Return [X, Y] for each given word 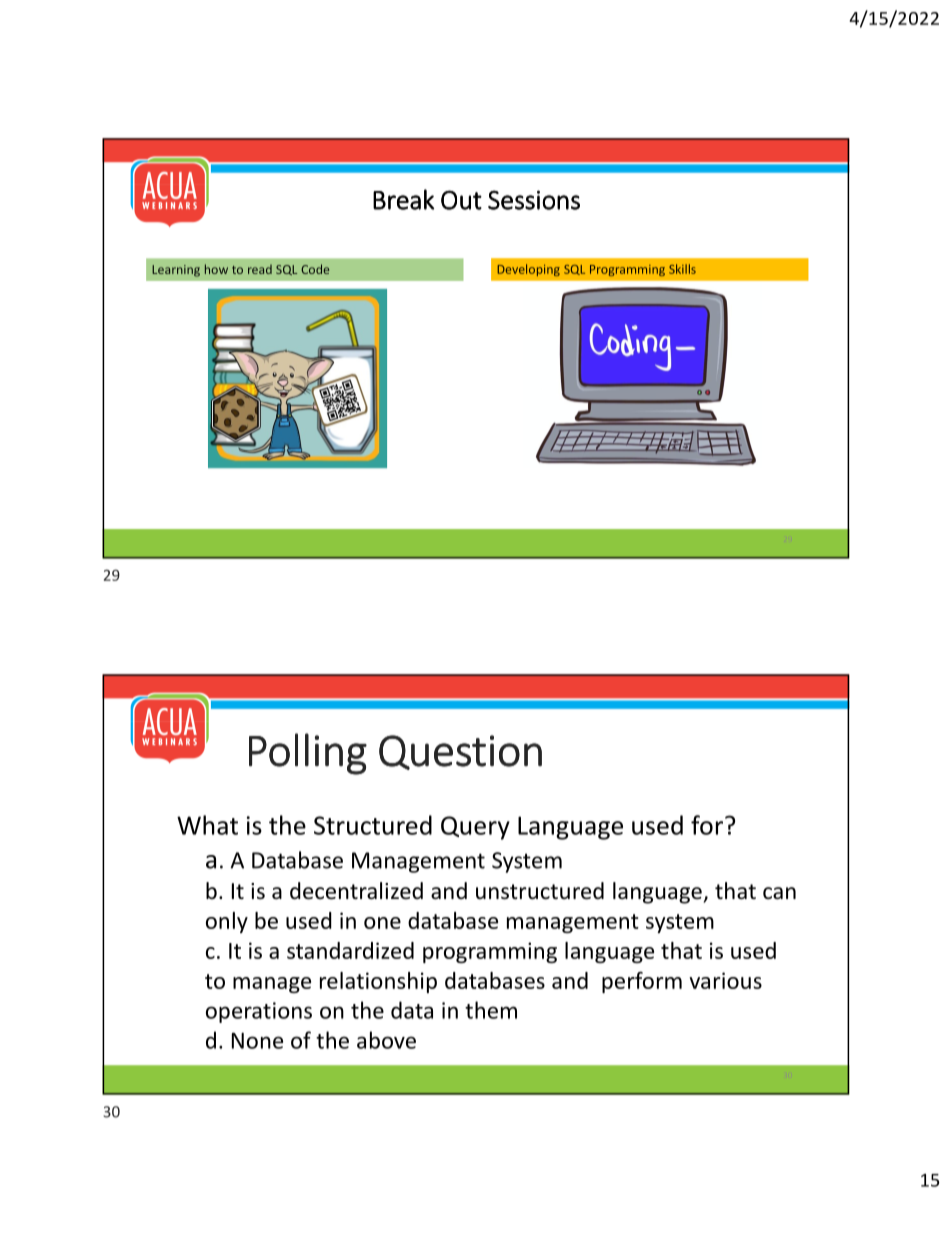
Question [460, 752]
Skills [682, 269]
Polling [308, 754]
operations [259, 1012]
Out [461, 200]
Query [475, 828]
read [260, 269]
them [491, 1010]
